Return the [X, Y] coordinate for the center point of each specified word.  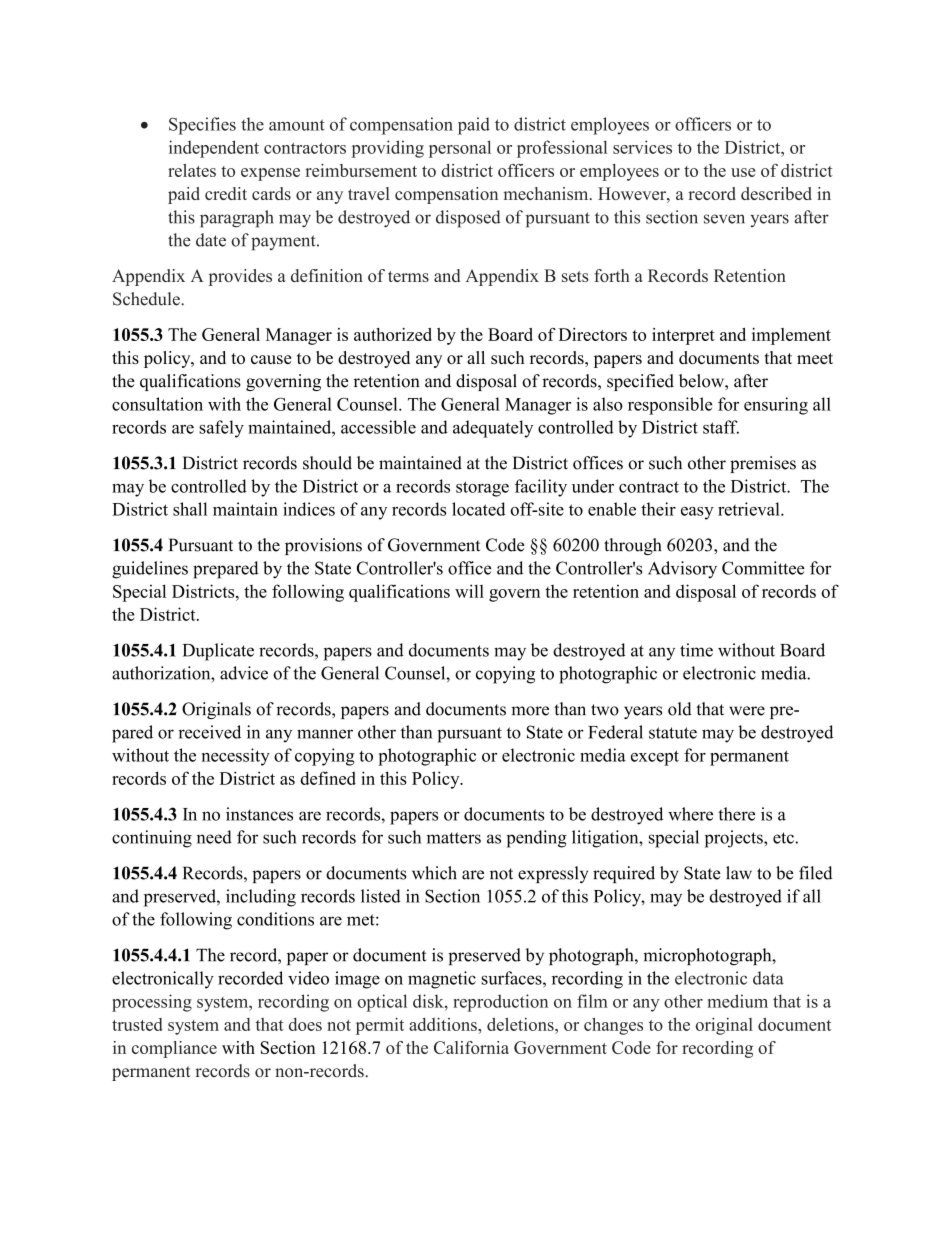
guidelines [150, 570]
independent [214, 149]
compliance [174, 1049]
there [736, 814]
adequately [493, 429]
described [776, 193]
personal [460, 149]
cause [271, 359]
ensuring [776, 406]
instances [259, 814]
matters [454, 838]
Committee [763, 568]
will [469, 591]
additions [444, 1024]
